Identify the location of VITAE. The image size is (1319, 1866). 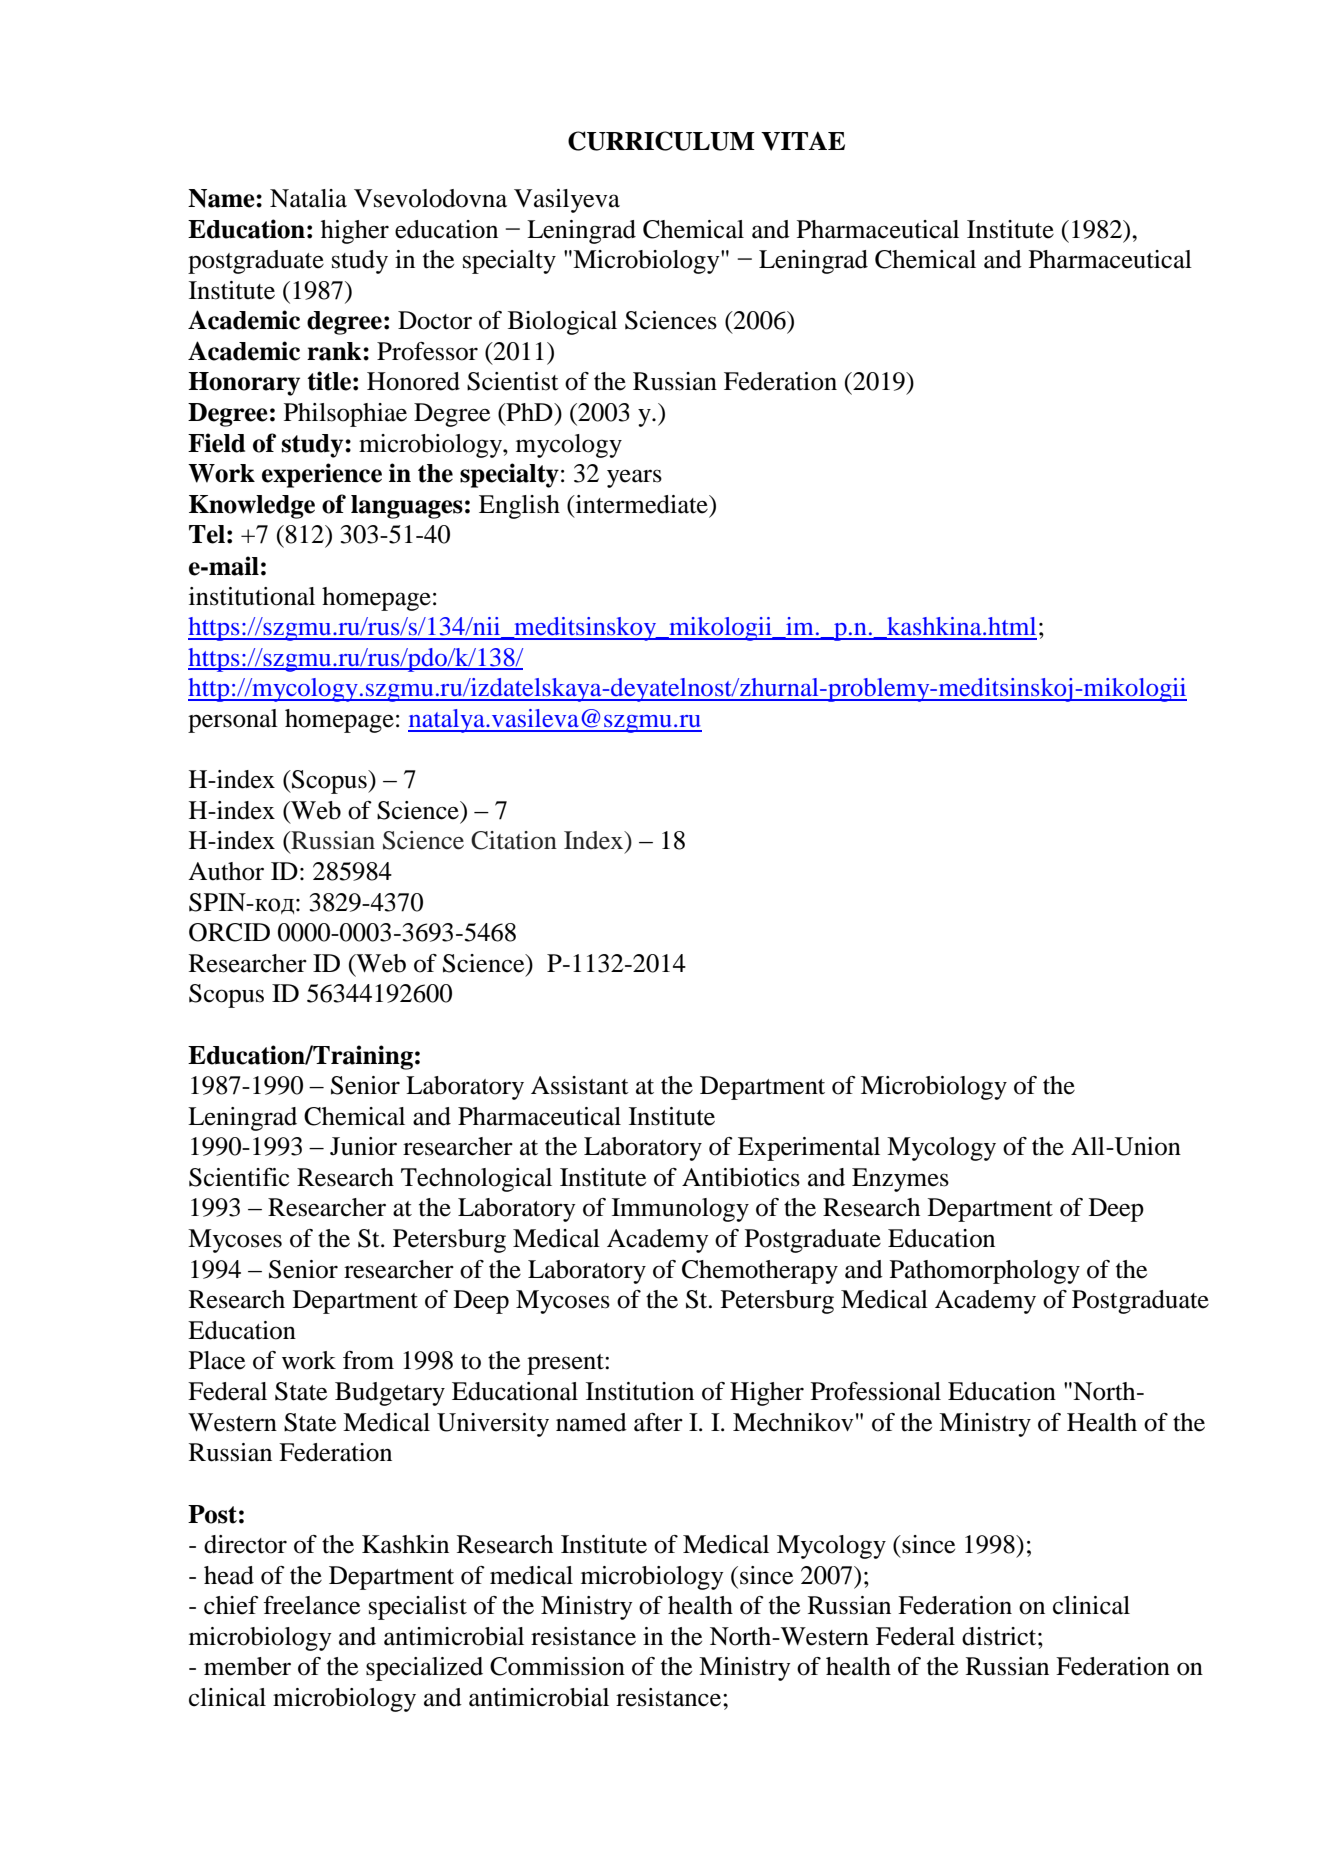
(803, 141).
